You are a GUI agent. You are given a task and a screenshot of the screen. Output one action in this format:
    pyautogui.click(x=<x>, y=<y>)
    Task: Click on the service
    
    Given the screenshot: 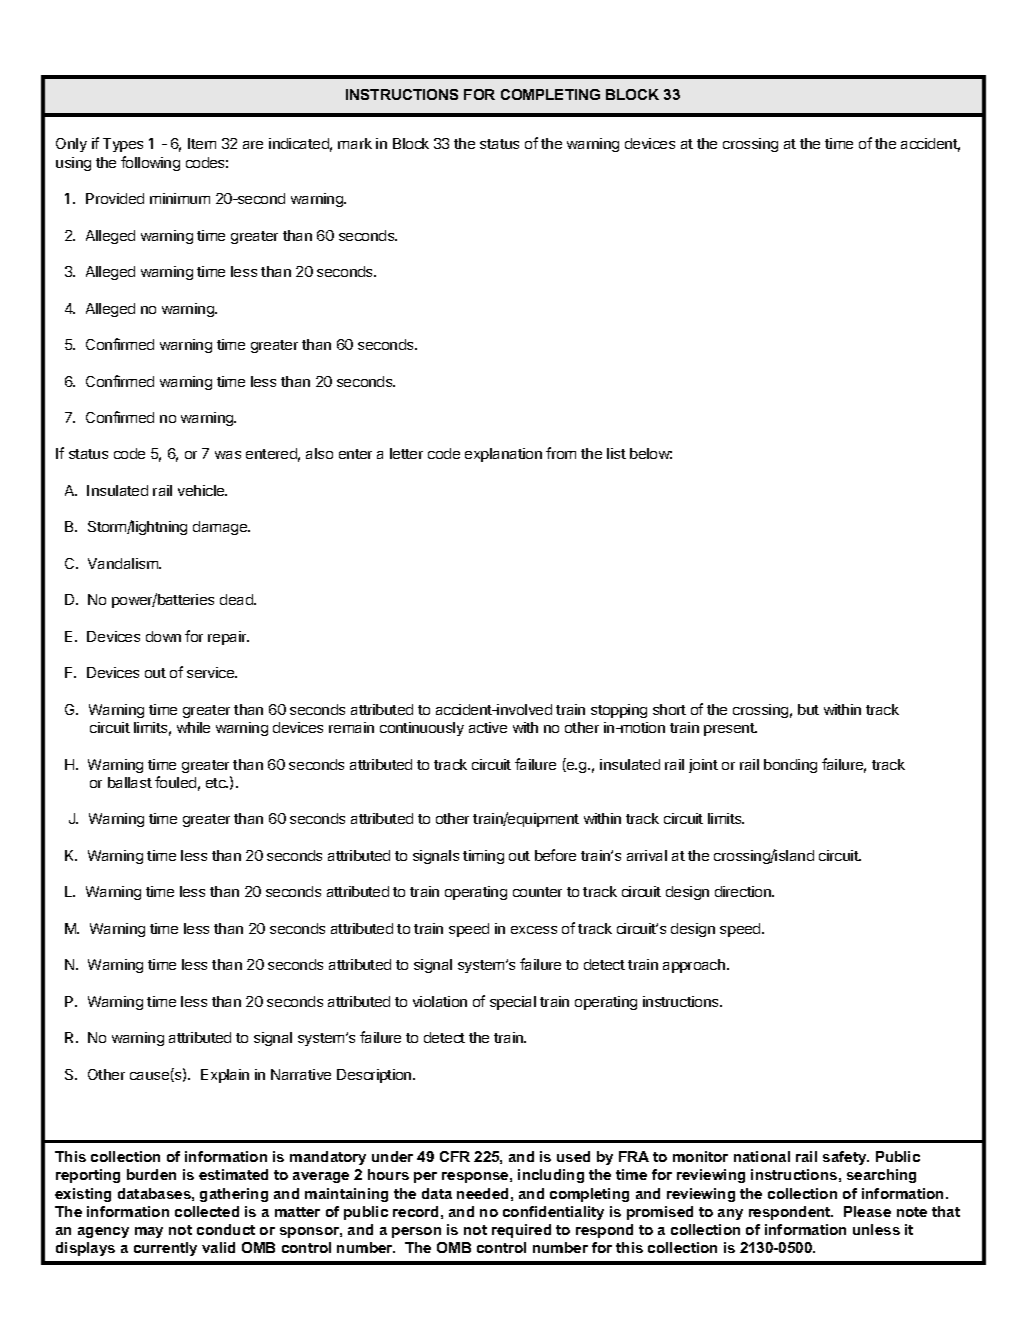 What is the action you would take?
    pyautogui.click(x=212, y=672)
